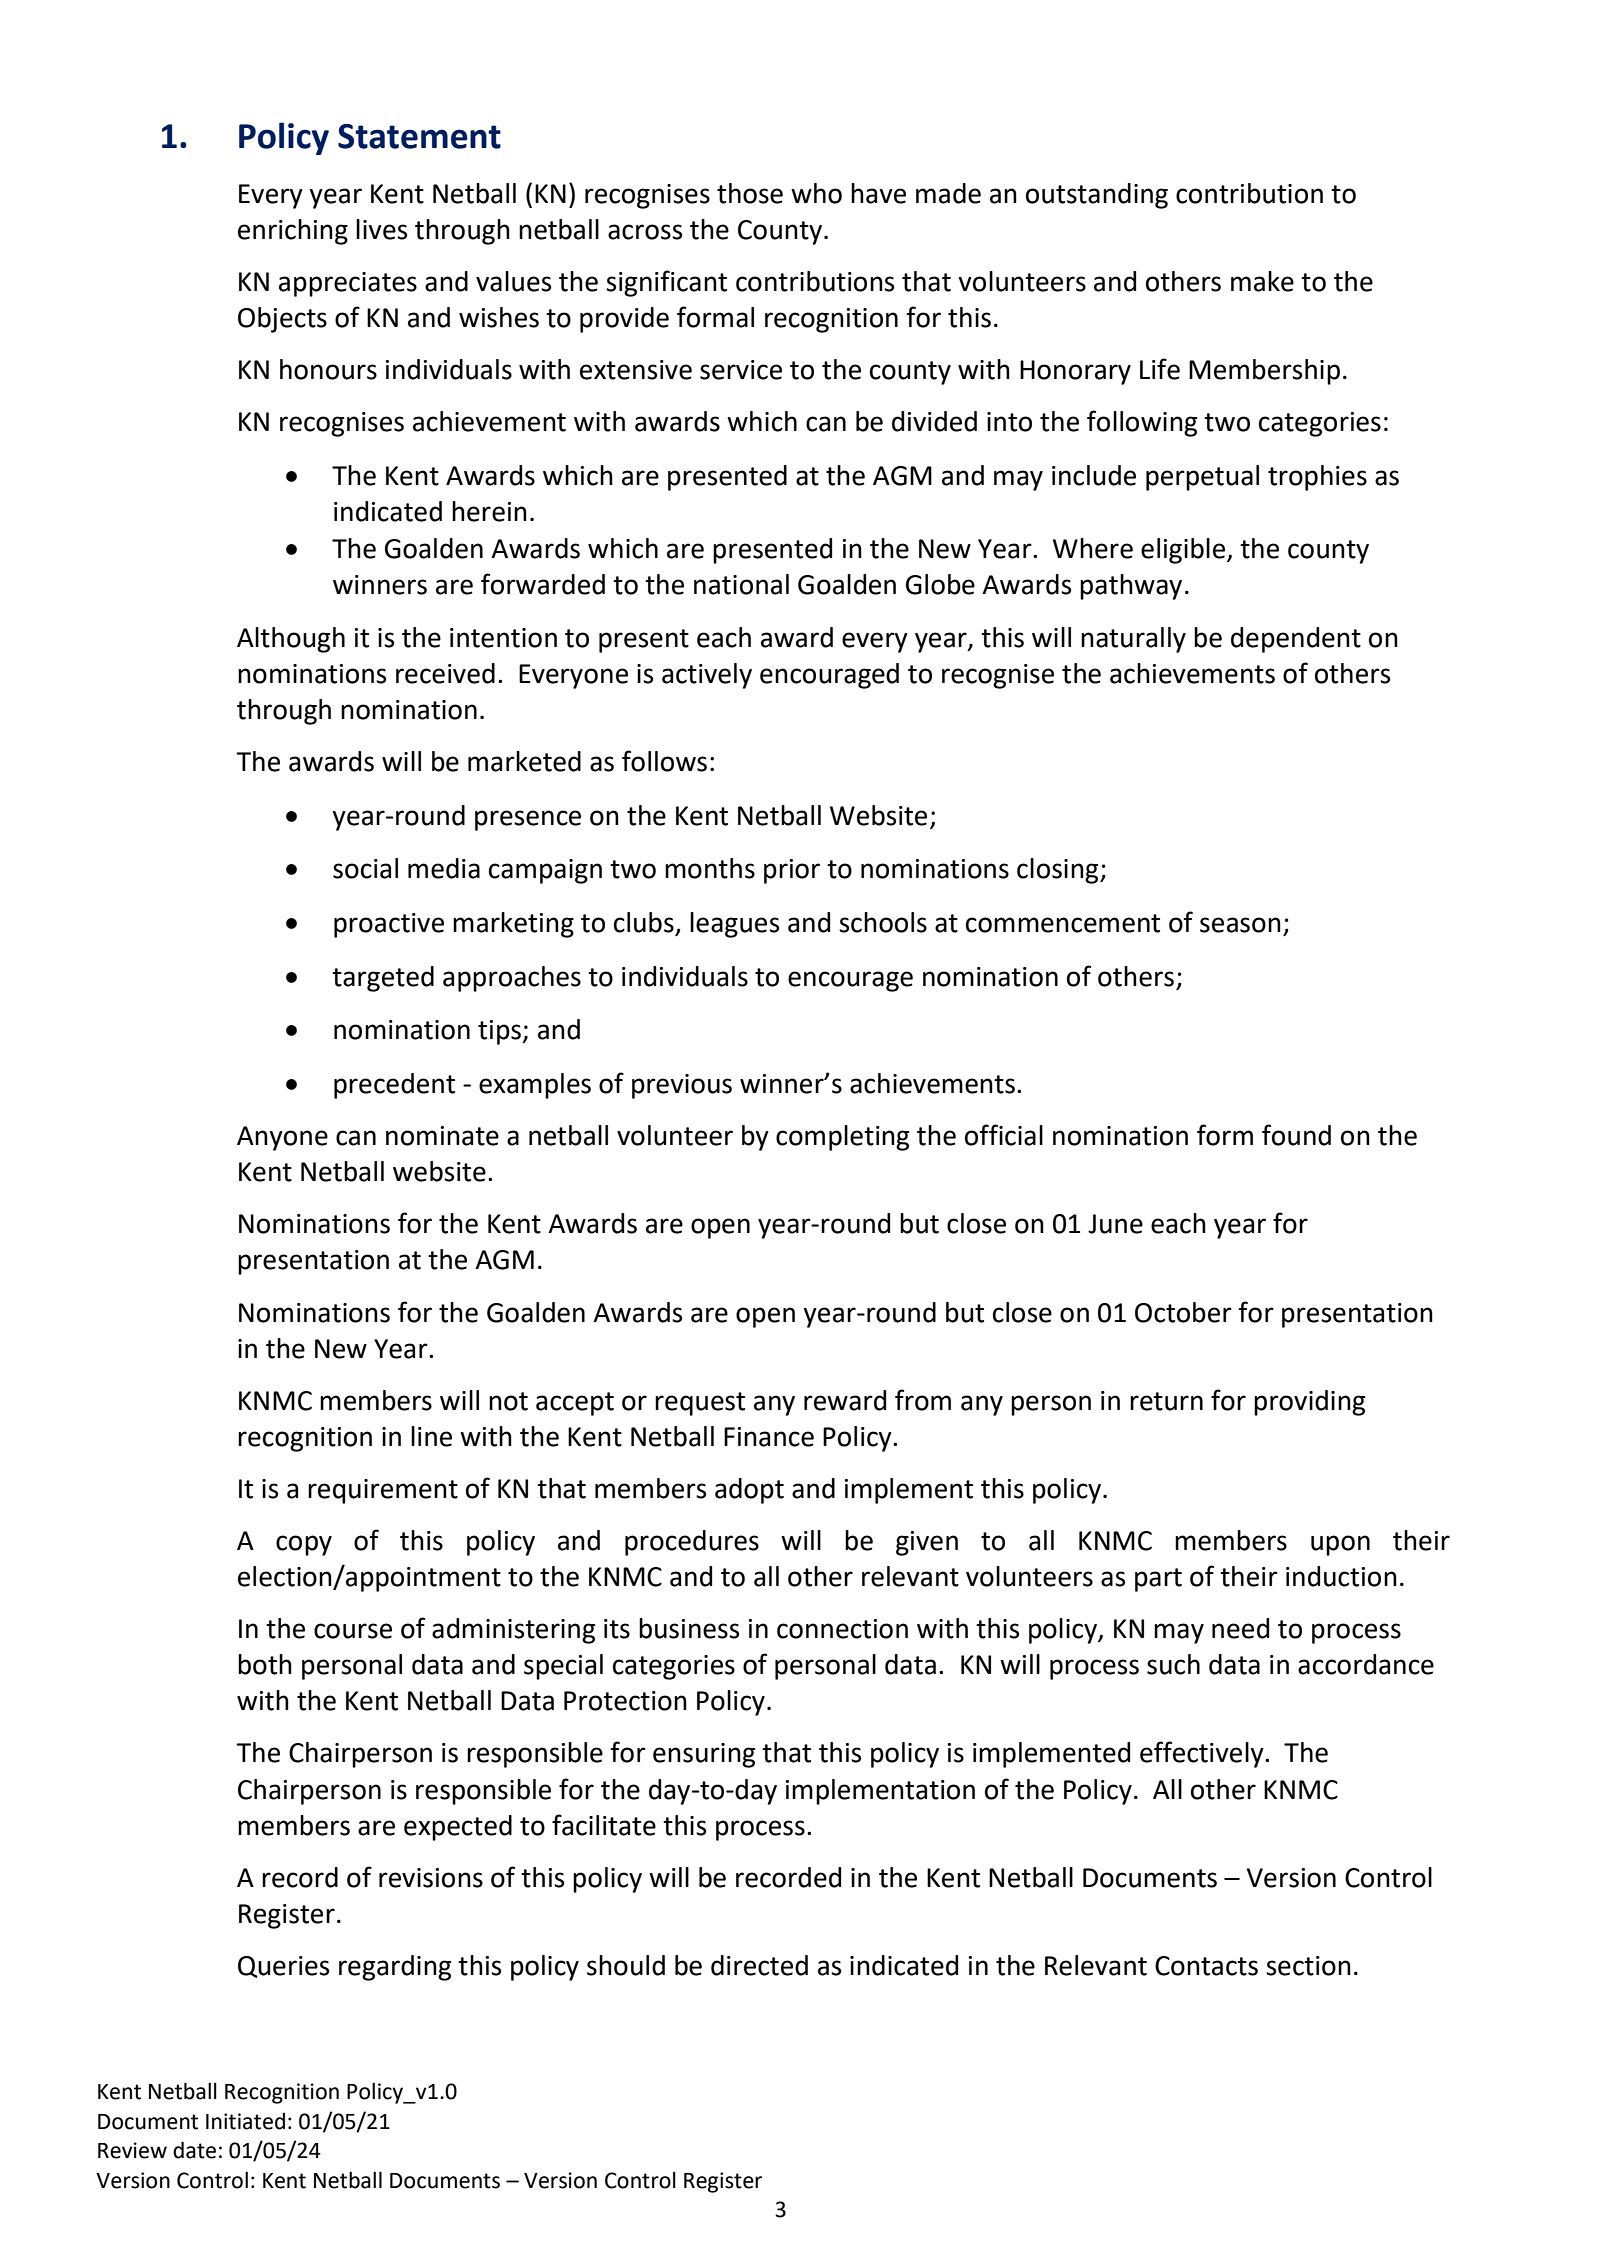  What do you see at coordinates (1262, 281) in the screenshot?
I see `make` at bounding box center [1262, 281].
